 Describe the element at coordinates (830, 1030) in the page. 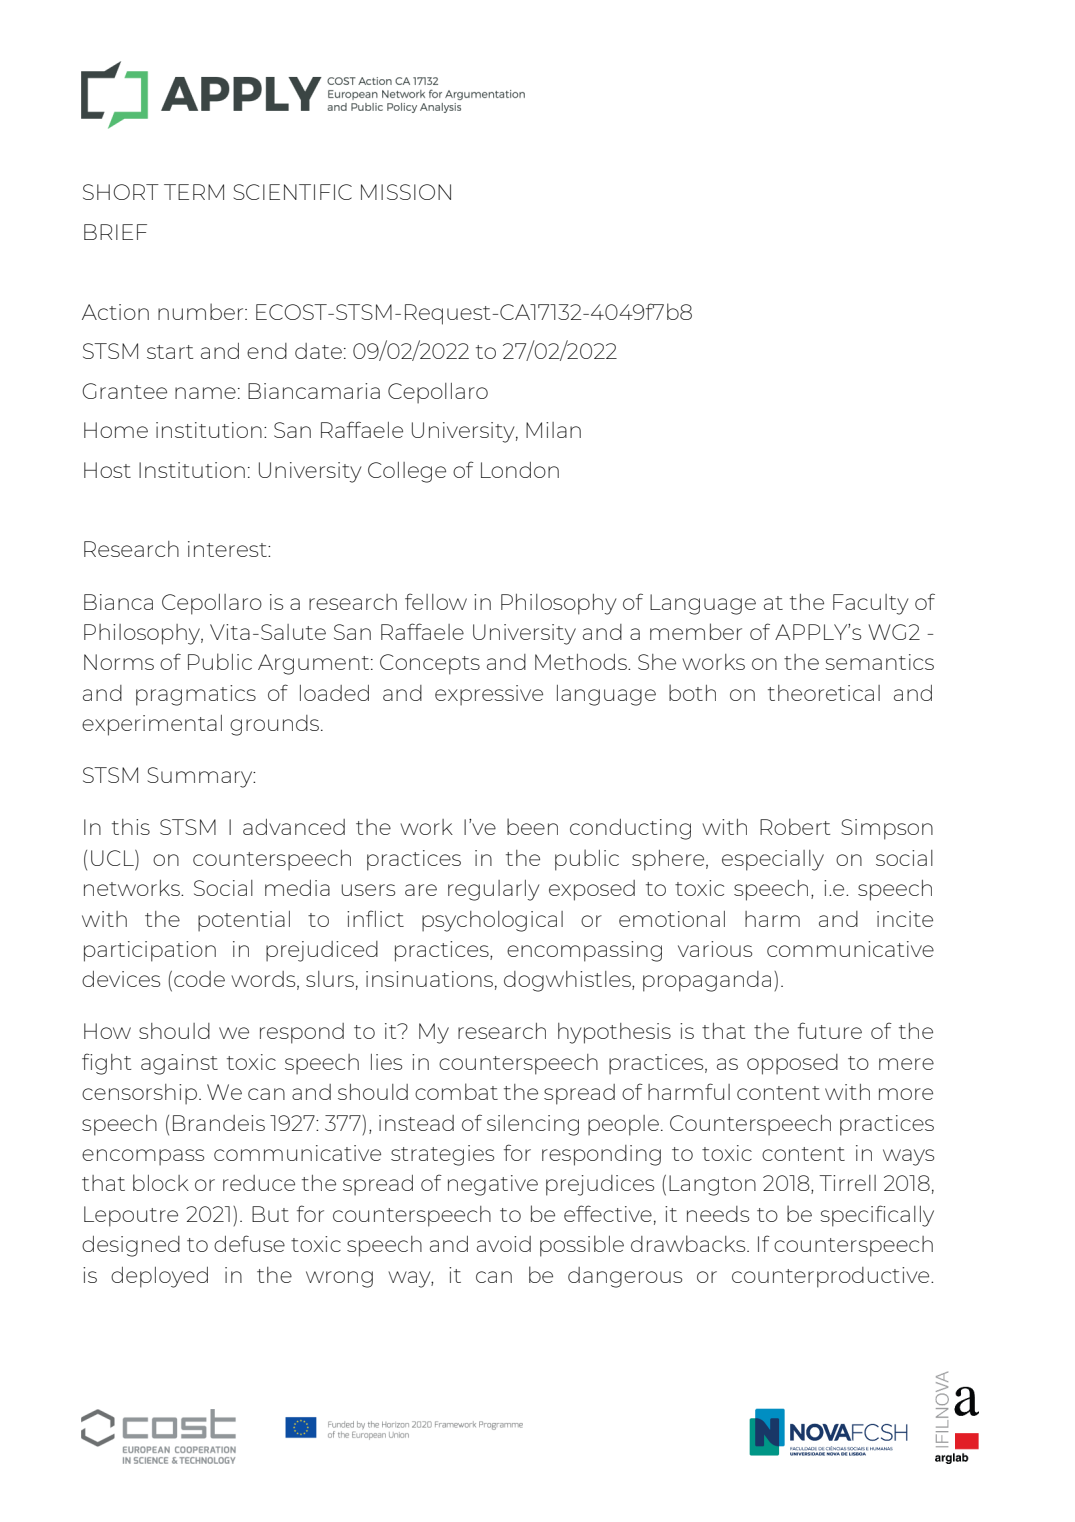

I see `future` at that location.
